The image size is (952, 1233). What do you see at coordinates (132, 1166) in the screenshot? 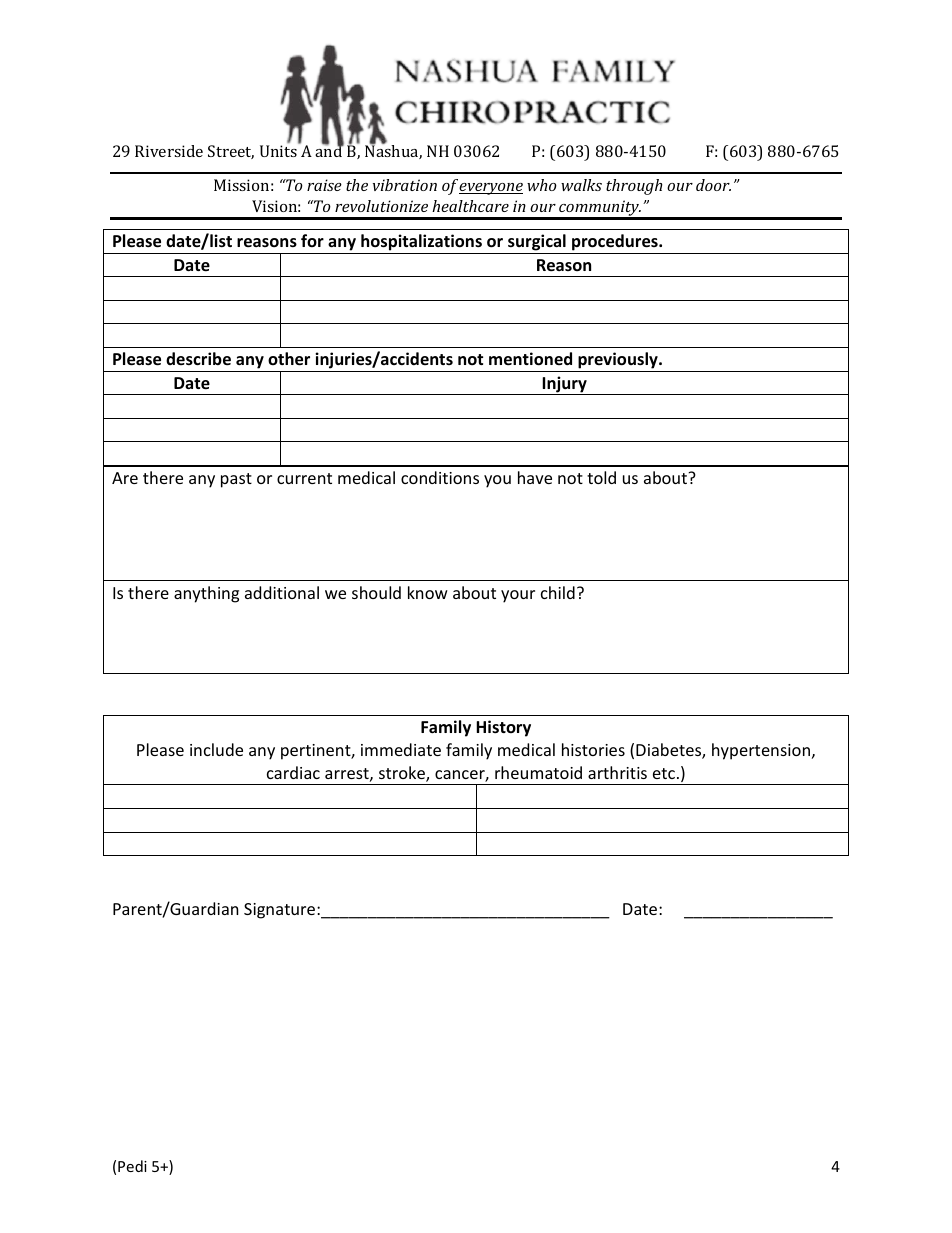
I see `Pedi` at bounding box center [132, 1166].
